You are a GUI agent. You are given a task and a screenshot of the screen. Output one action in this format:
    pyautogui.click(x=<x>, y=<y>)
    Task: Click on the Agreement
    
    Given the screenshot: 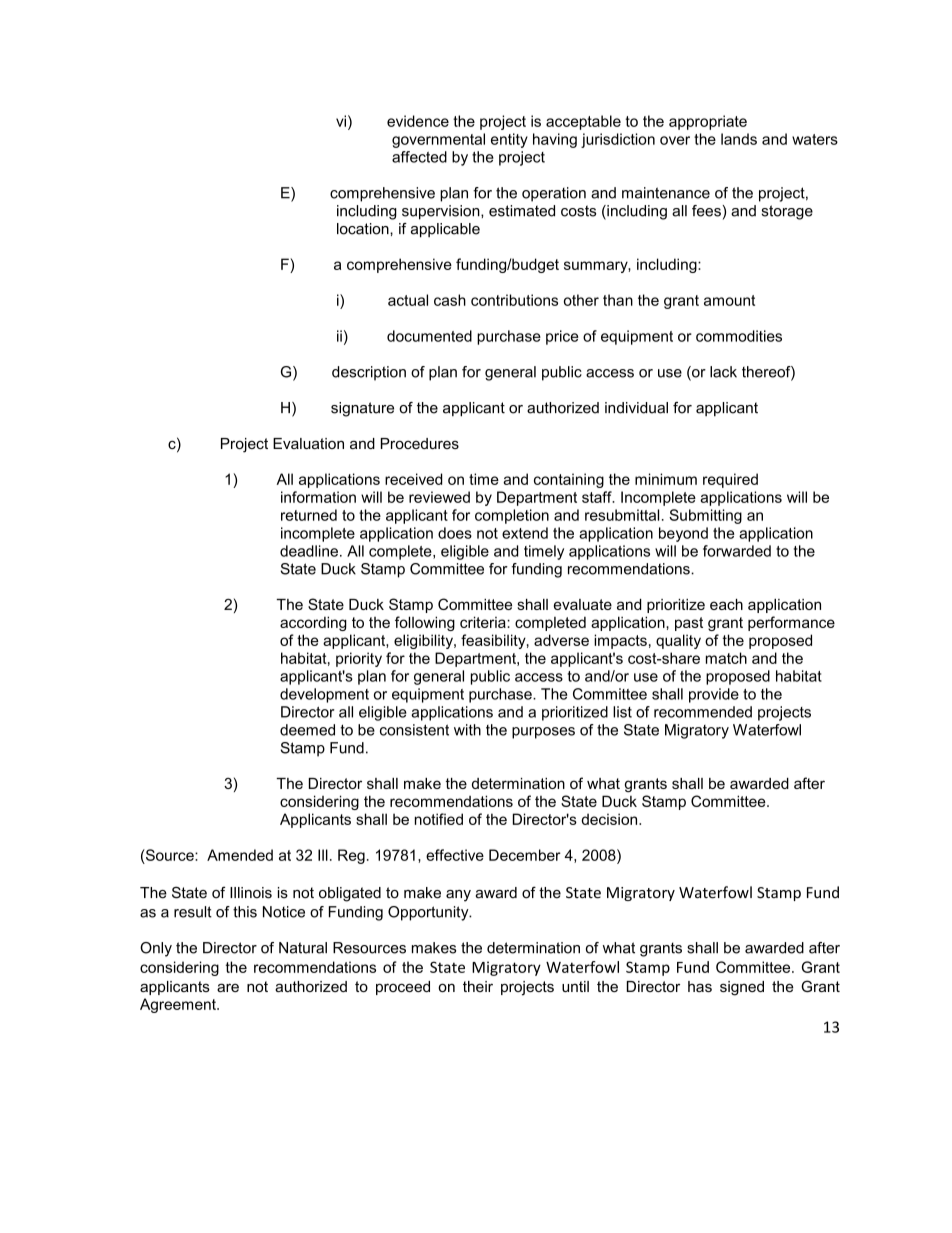 What is the action you would take?
    pyautogui.click(x=179, y=1005)
